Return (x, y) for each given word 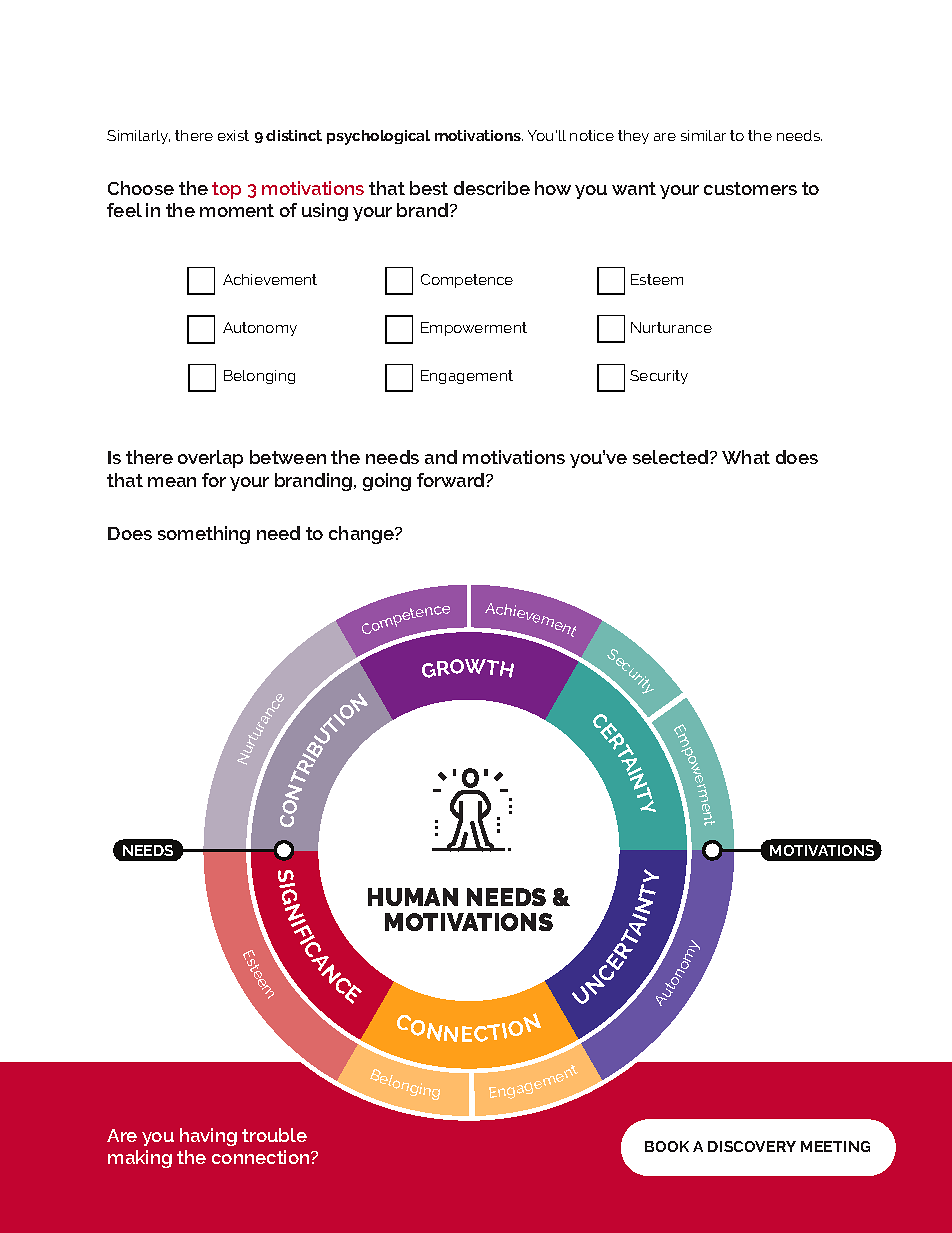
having (208, 1137)
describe (492, 188)
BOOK (667, 1146)
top (226, 190)
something (204, 535)
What (746, 457)
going (387, 482)
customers (750, 188)
